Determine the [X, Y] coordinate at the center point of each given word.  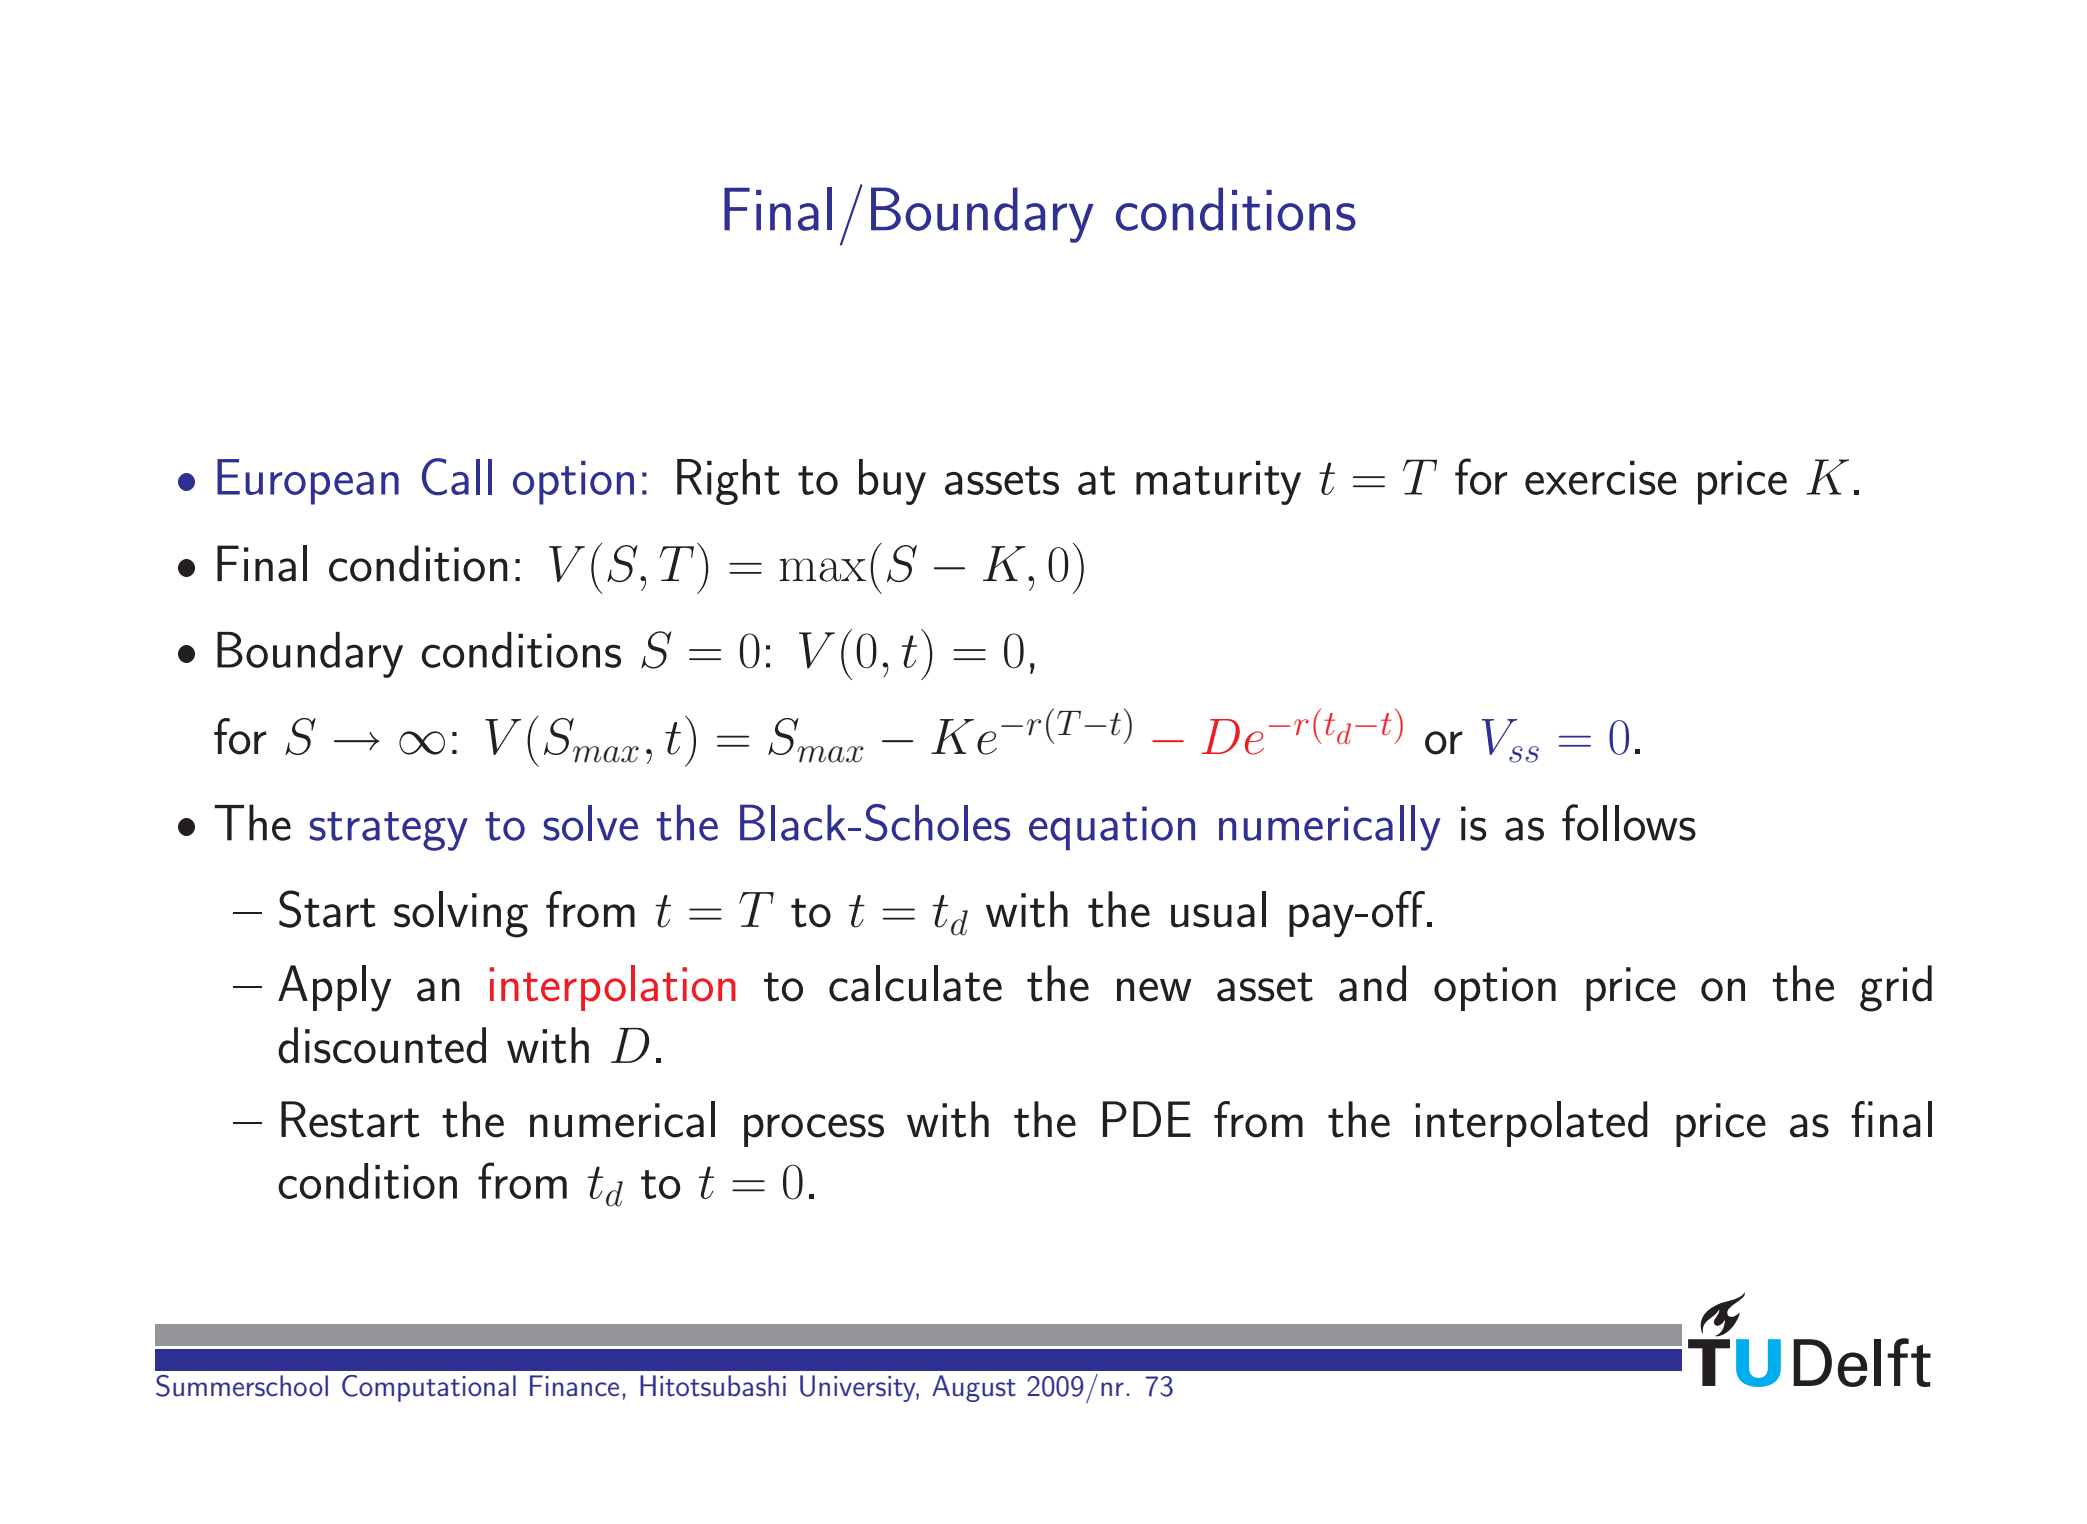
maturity [1218, 483]
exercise [1601, 478]
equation [1112, 828]
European [308, 482]
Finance [574, 1386]
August [974, 1388]
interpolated [1531, 1124]
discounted [382, 1045]
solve [590, 823]
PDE [1147, 1119]
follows [1629, 822]
